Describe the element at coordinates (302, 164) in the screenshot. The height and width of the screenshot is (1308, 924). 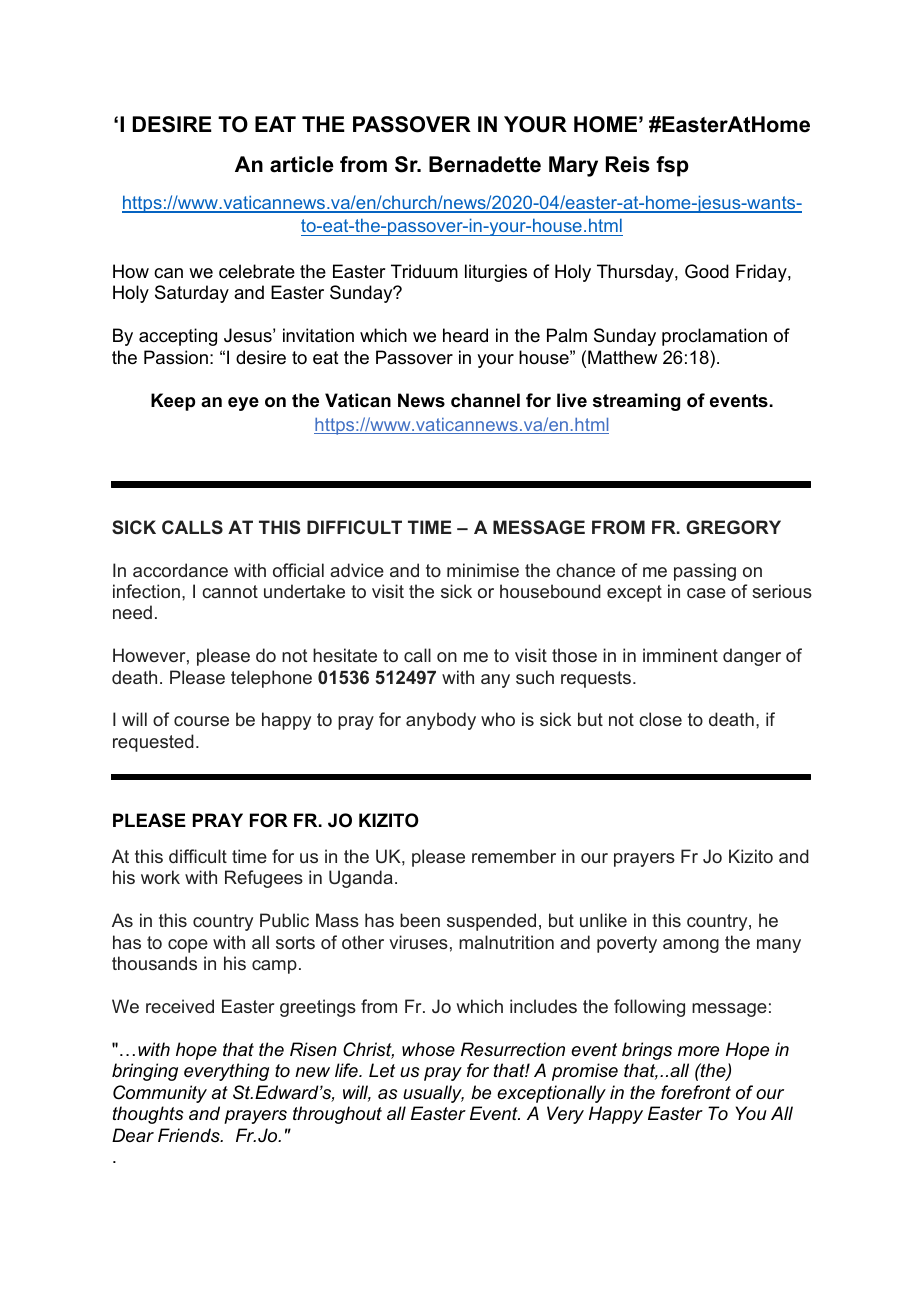
I see `article` at that location.
